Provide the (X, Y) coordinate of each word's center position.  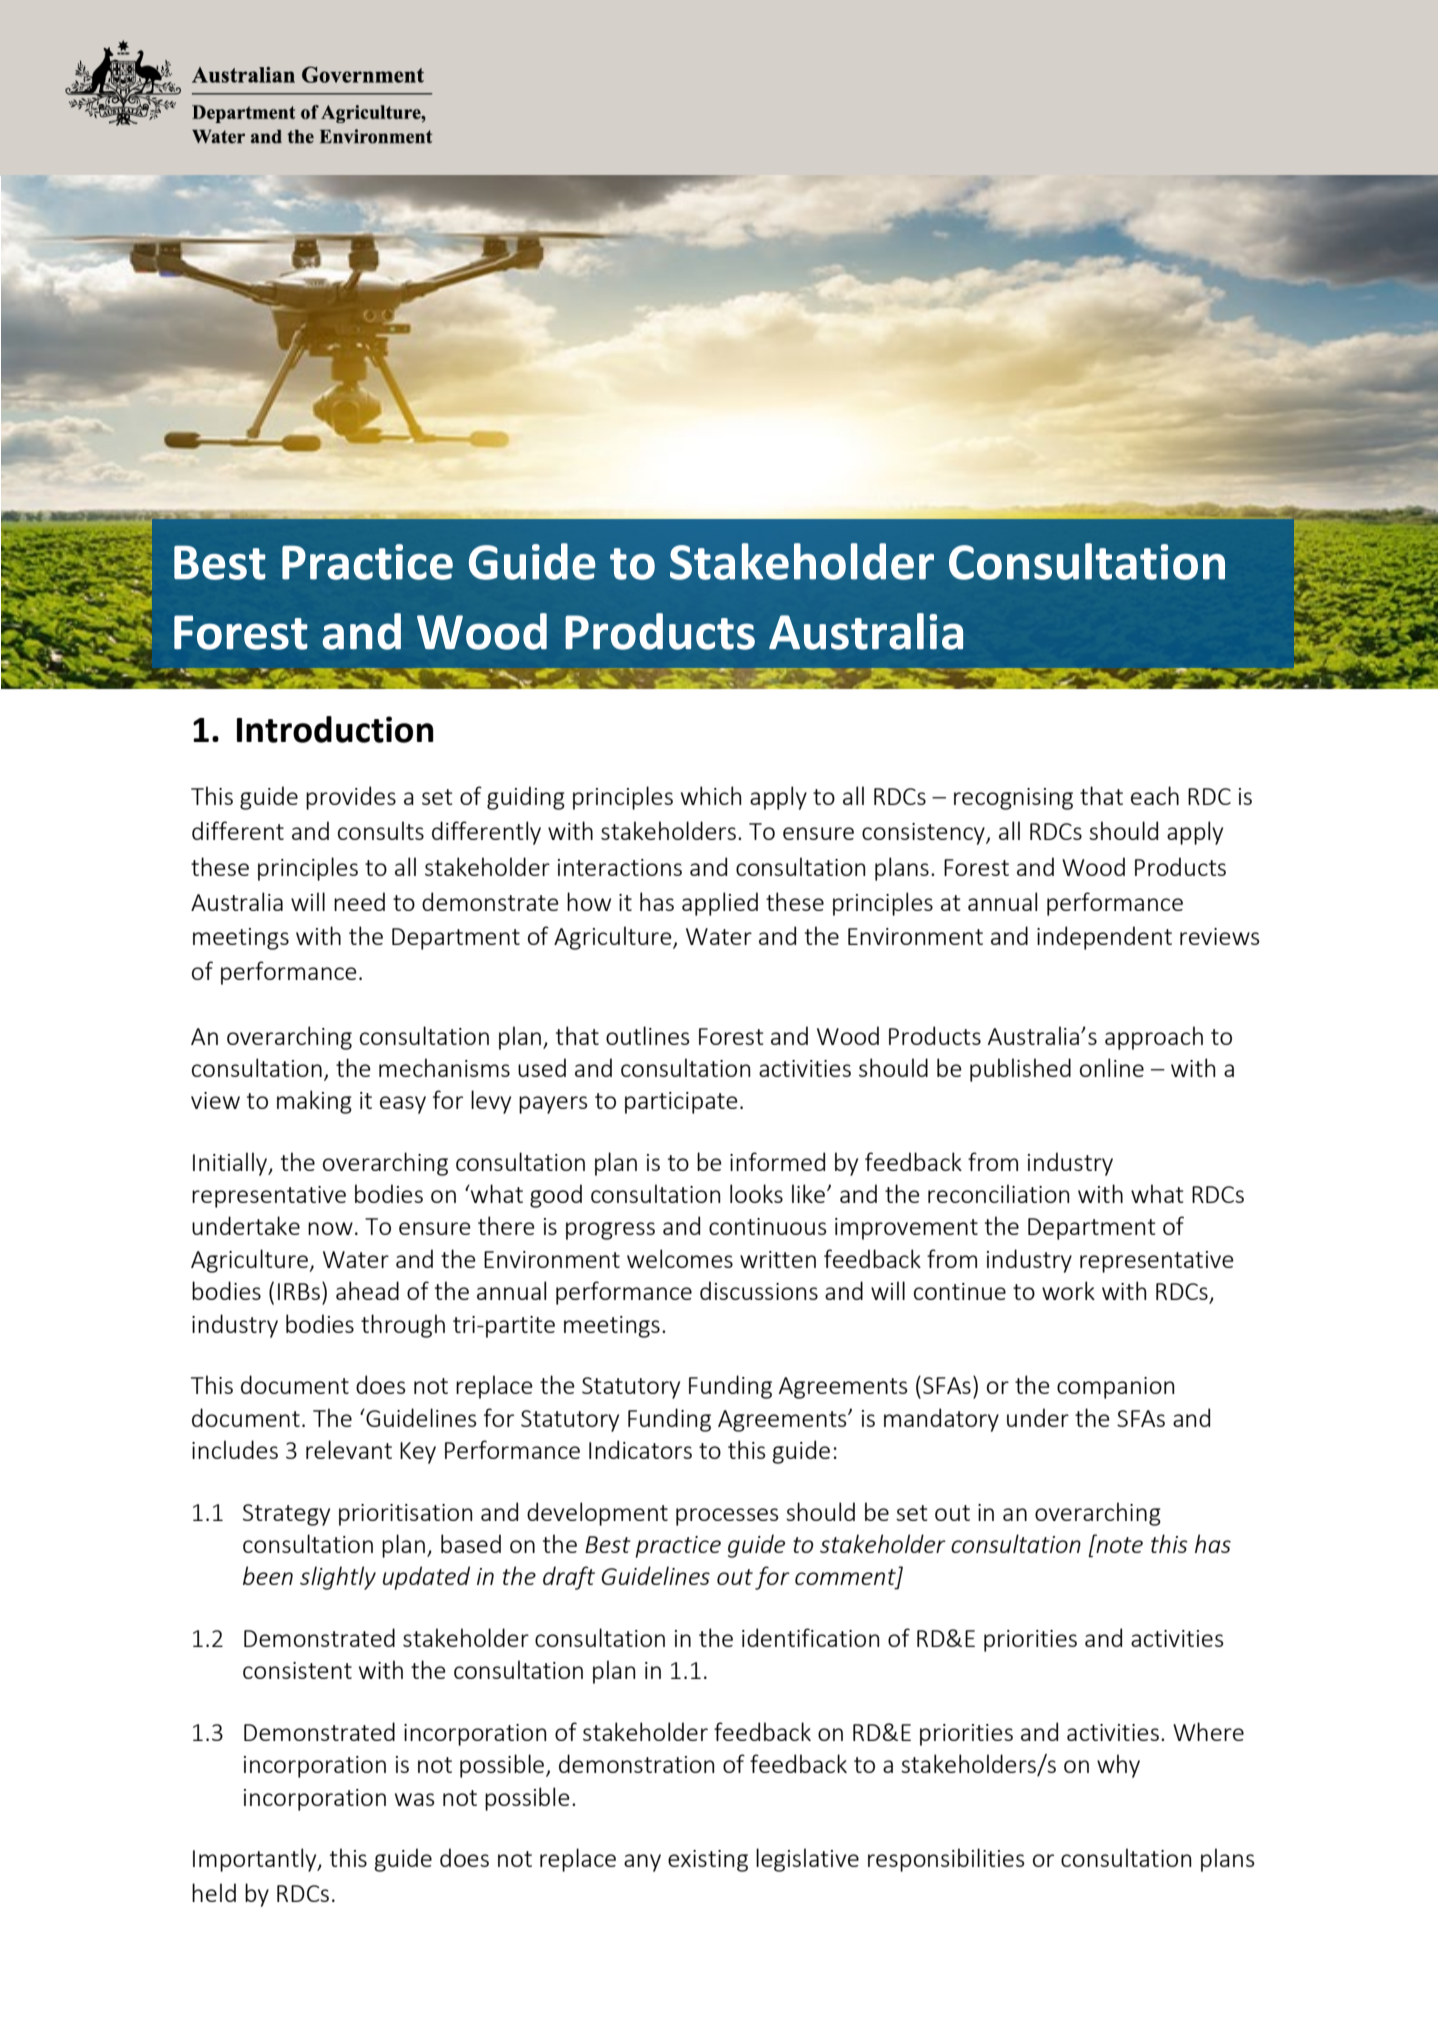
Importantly (256, 1860)
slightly (338, 1578)
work (1068, 1290)
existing (708, 1861)
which (711, 795)
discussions (759, 1290)
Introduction (335, 729)
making (314, 1102)
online (1112, 1067)
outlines (648, 1035)
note (1118, 1544)
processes (727, 1517)
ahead (367, 1290)
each (1155, 795)
